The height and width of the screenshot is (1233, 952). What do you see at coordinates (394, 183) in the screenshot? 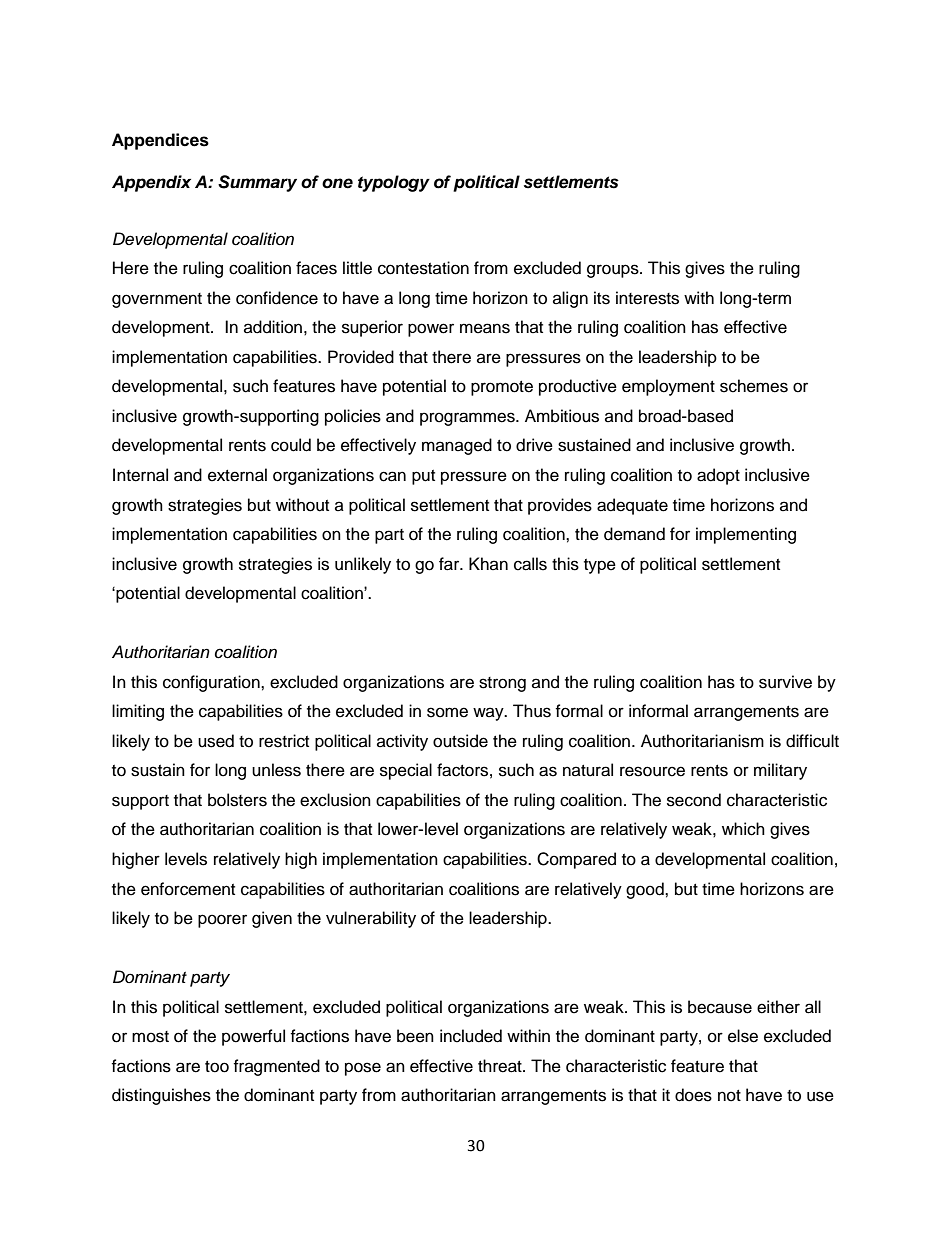
I see `typology` at bounding box center [394, 183].
